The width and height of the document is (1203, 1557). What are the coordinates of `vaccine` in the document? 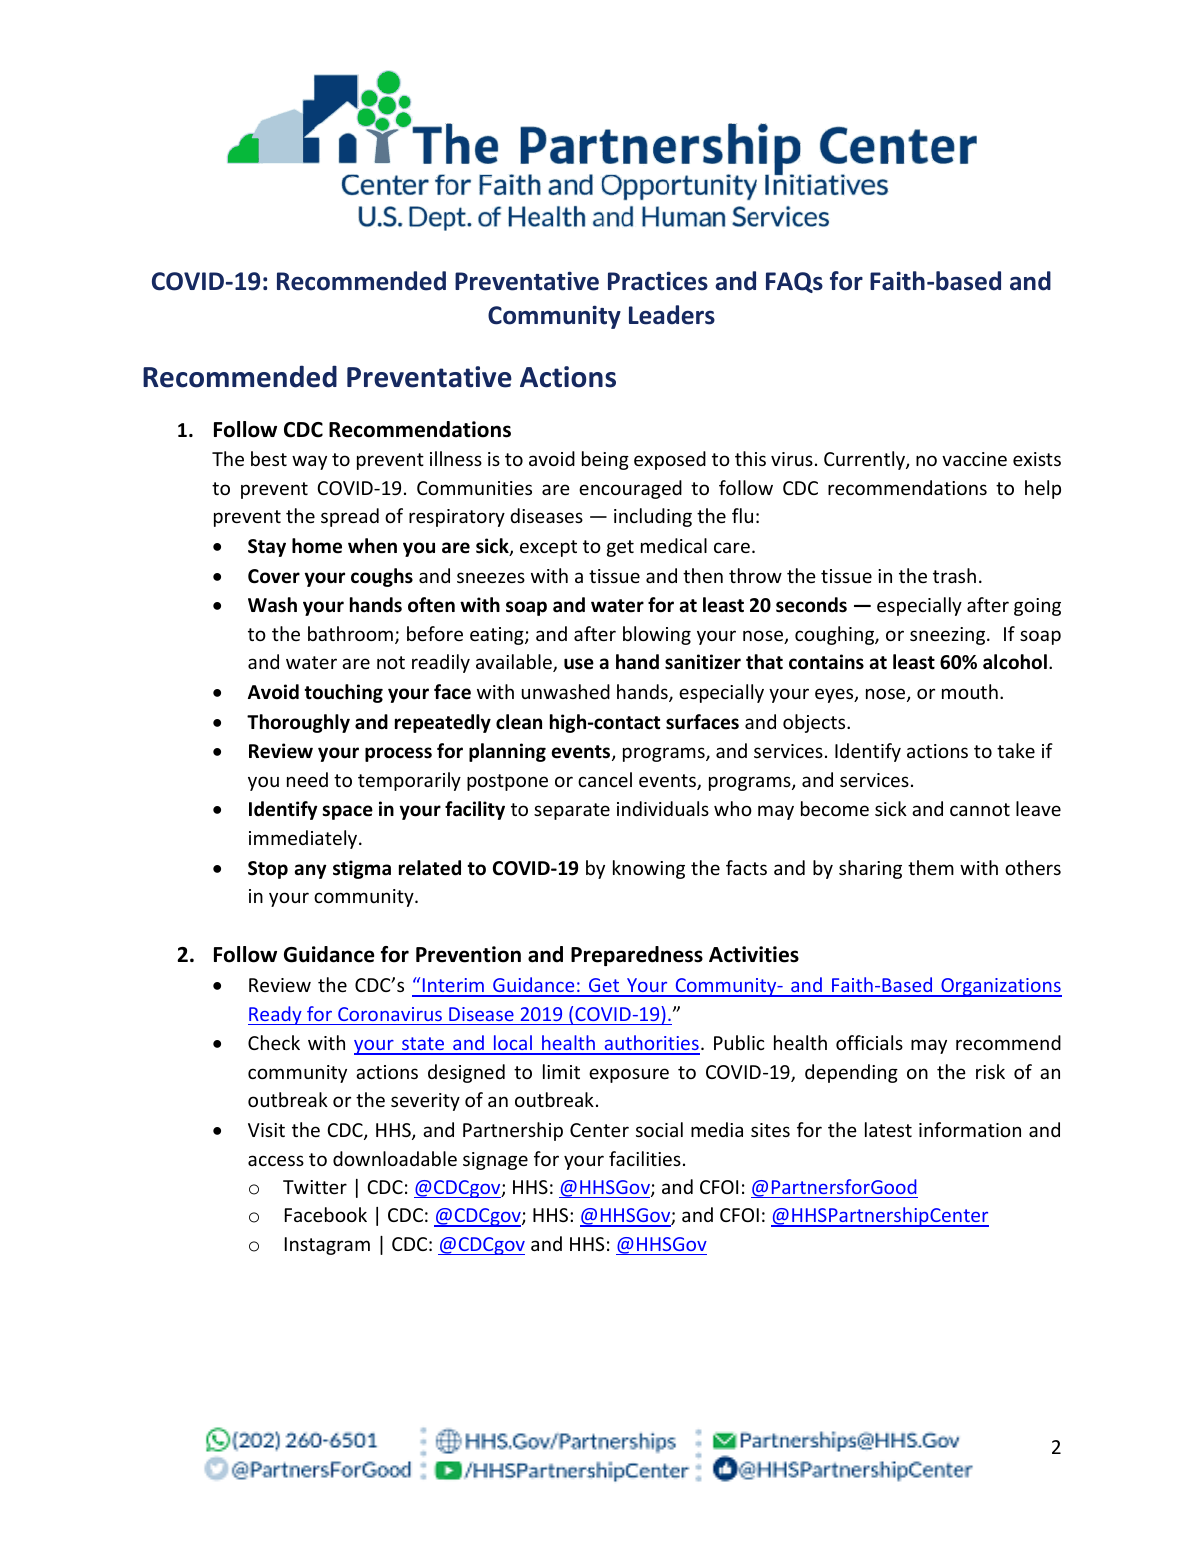 It's located at (974, 459).
